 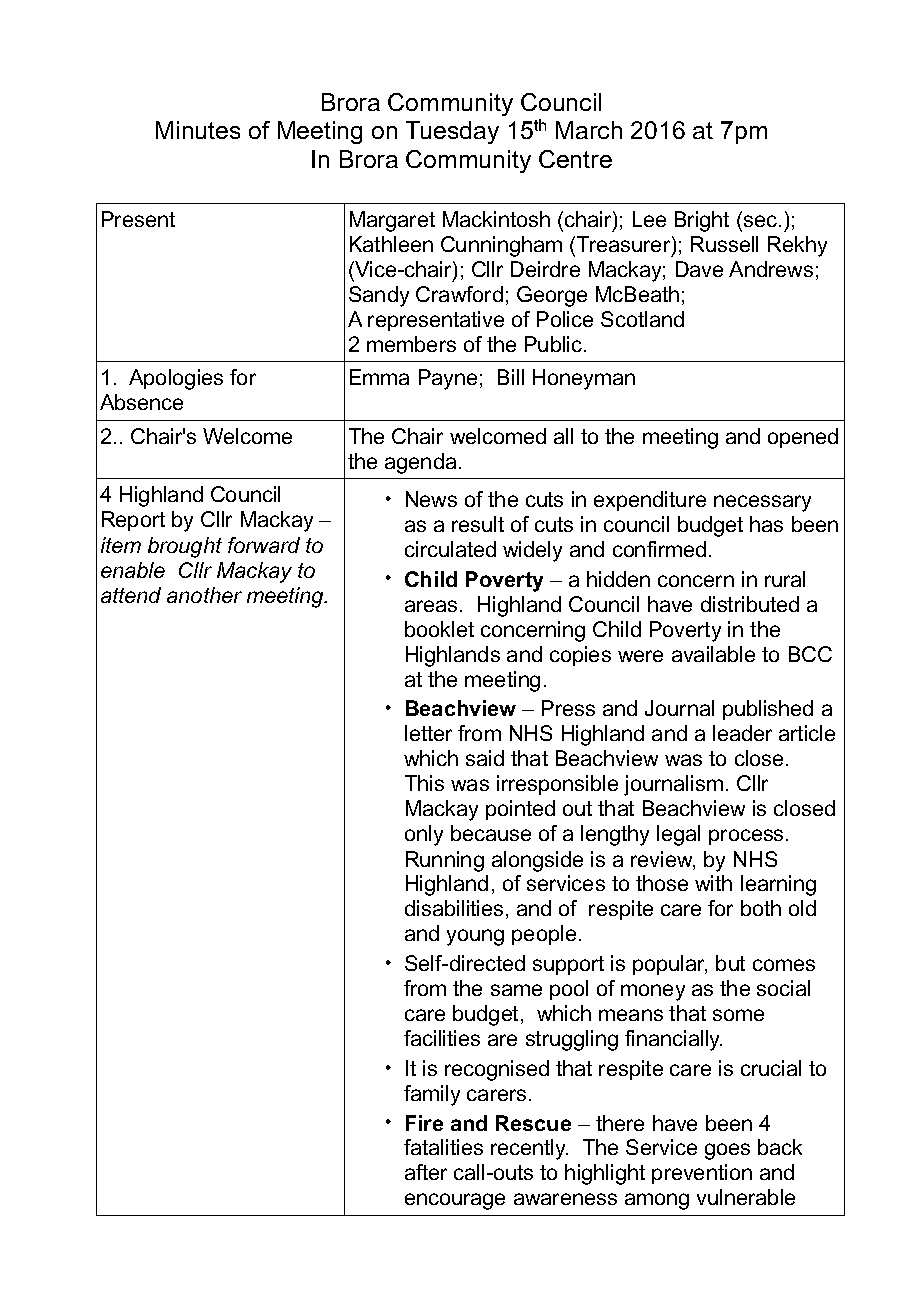 What do you see at coordinates (198, 130) in the document?
I see `Minutes` at bounding box center [198, 130].
